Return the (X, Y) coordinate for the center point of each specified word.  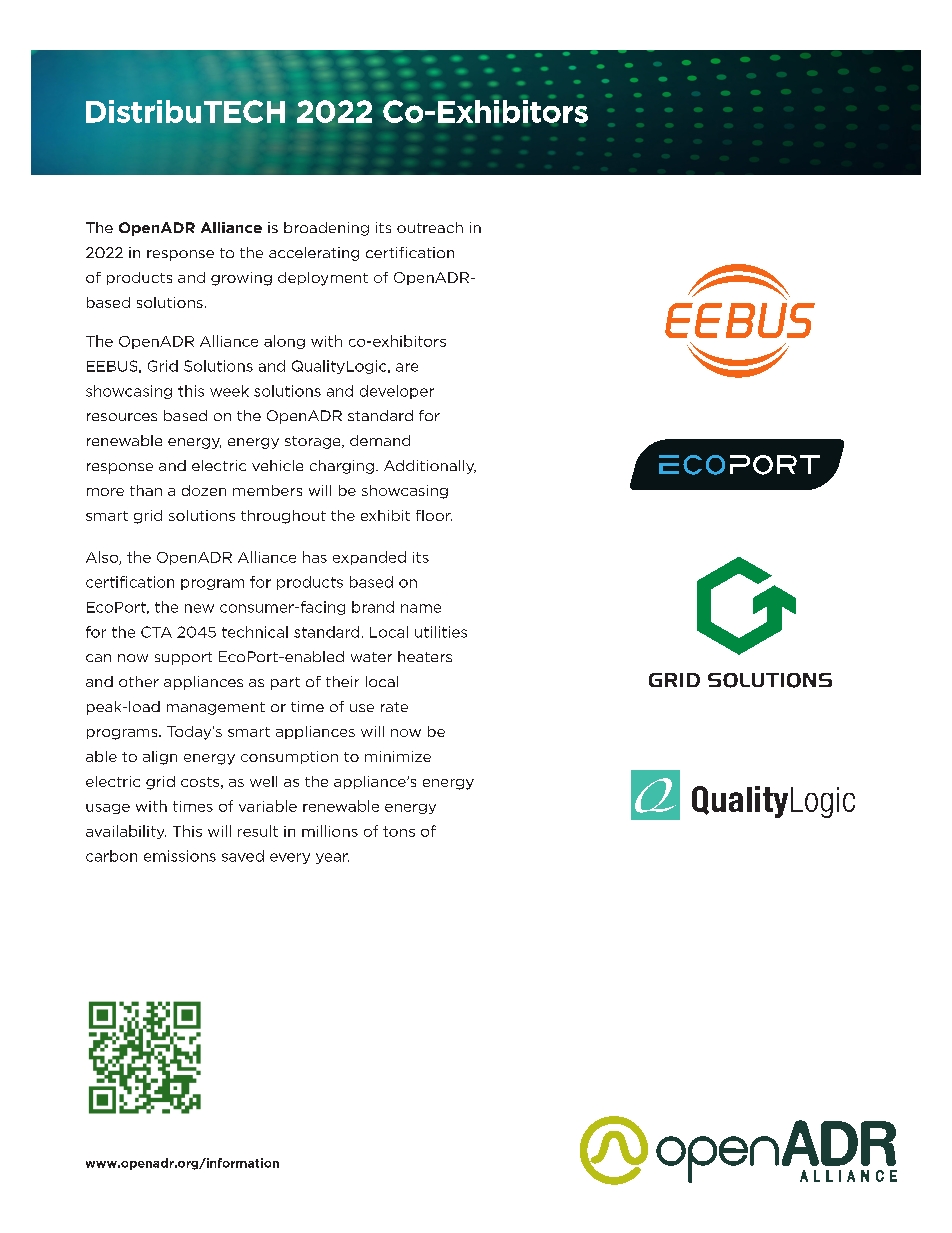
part (285, 683)
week (229, 391)
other (139, 681)
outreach (430, 227)
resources (122, 417)
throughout (283, 517)
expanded (369, 558)
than (146, 490)
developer (397, 392)
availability (126, 832)
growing (241, 279)
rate (394, 707)
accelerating (314, 254)
